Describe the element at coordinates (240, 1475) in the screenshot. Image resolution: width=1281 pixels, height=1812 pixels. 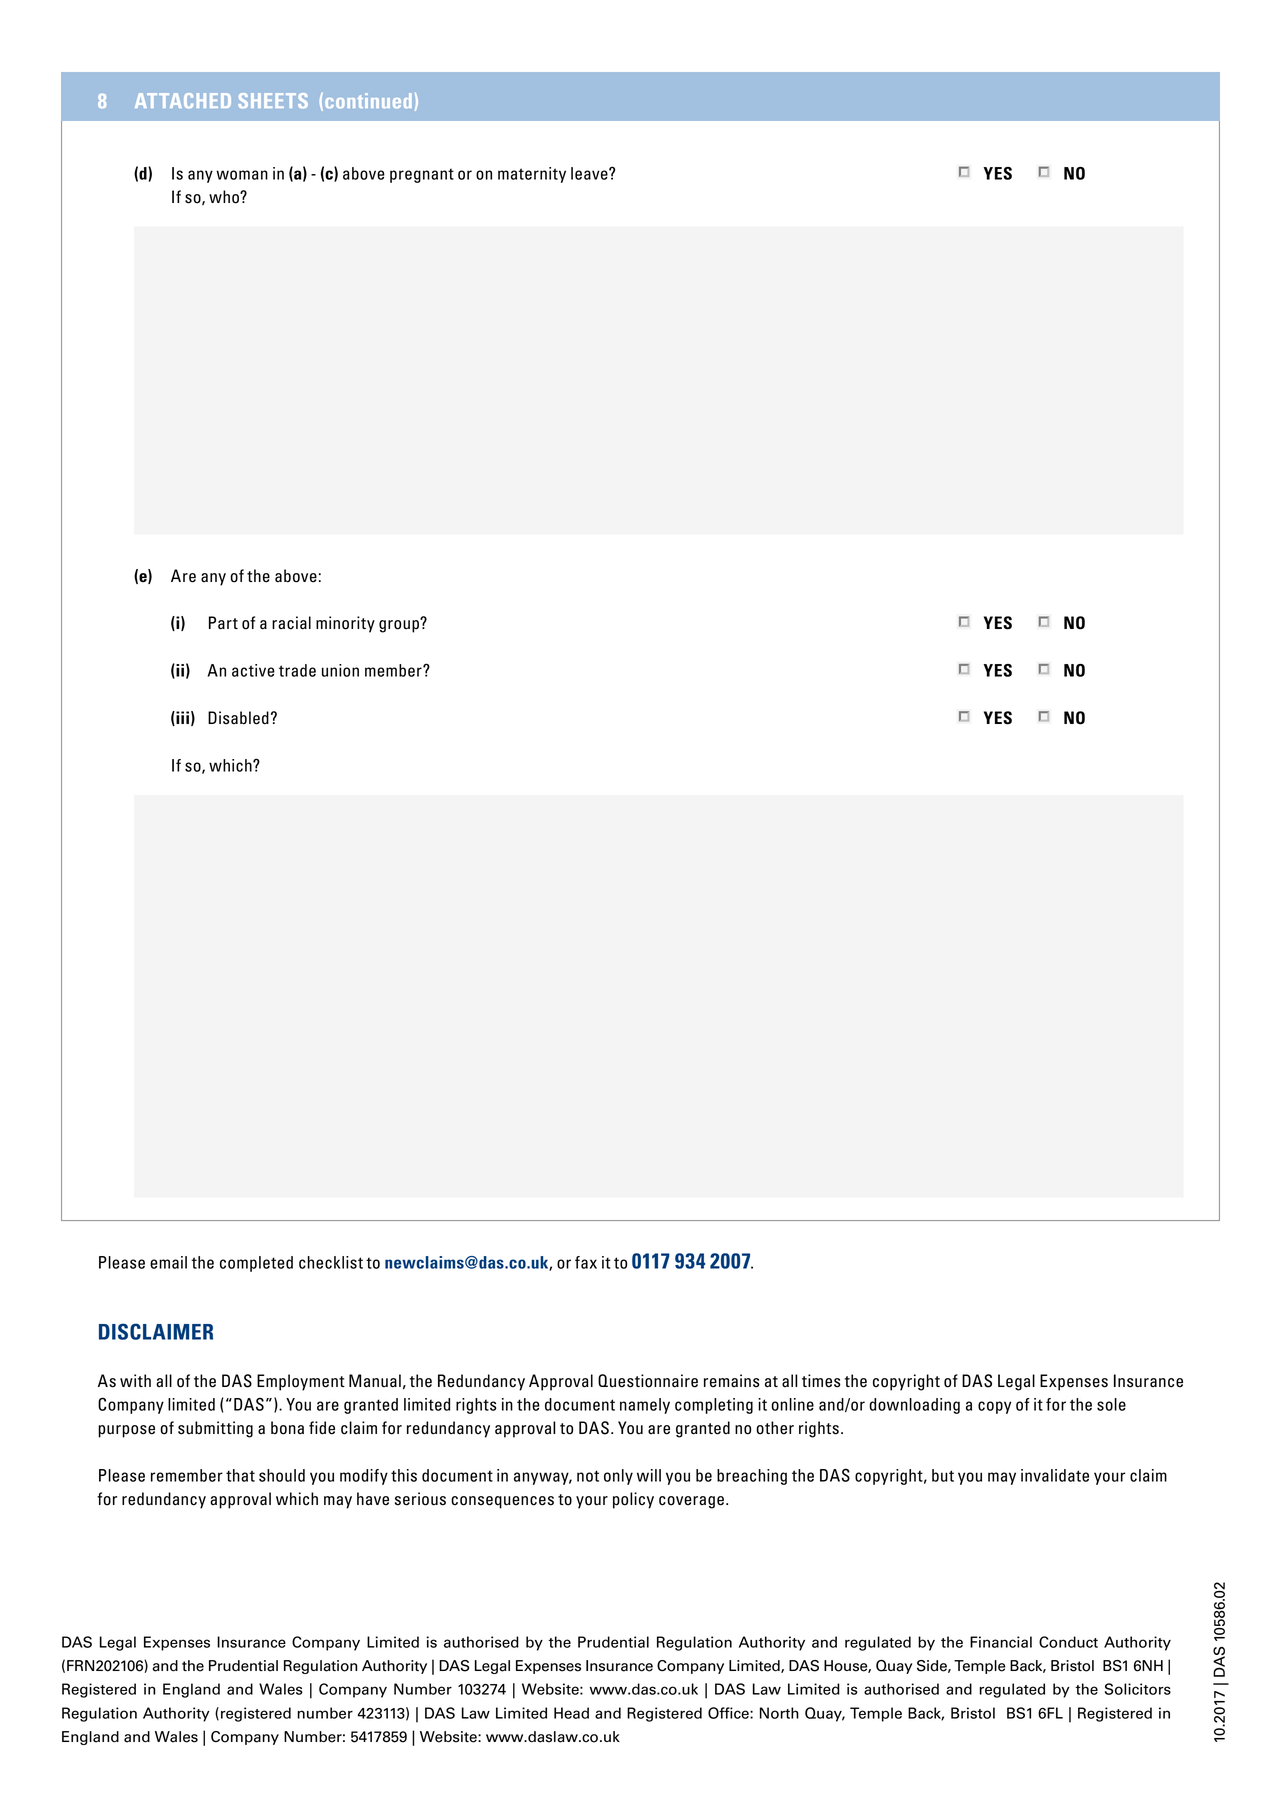
I see `that` at that location.
